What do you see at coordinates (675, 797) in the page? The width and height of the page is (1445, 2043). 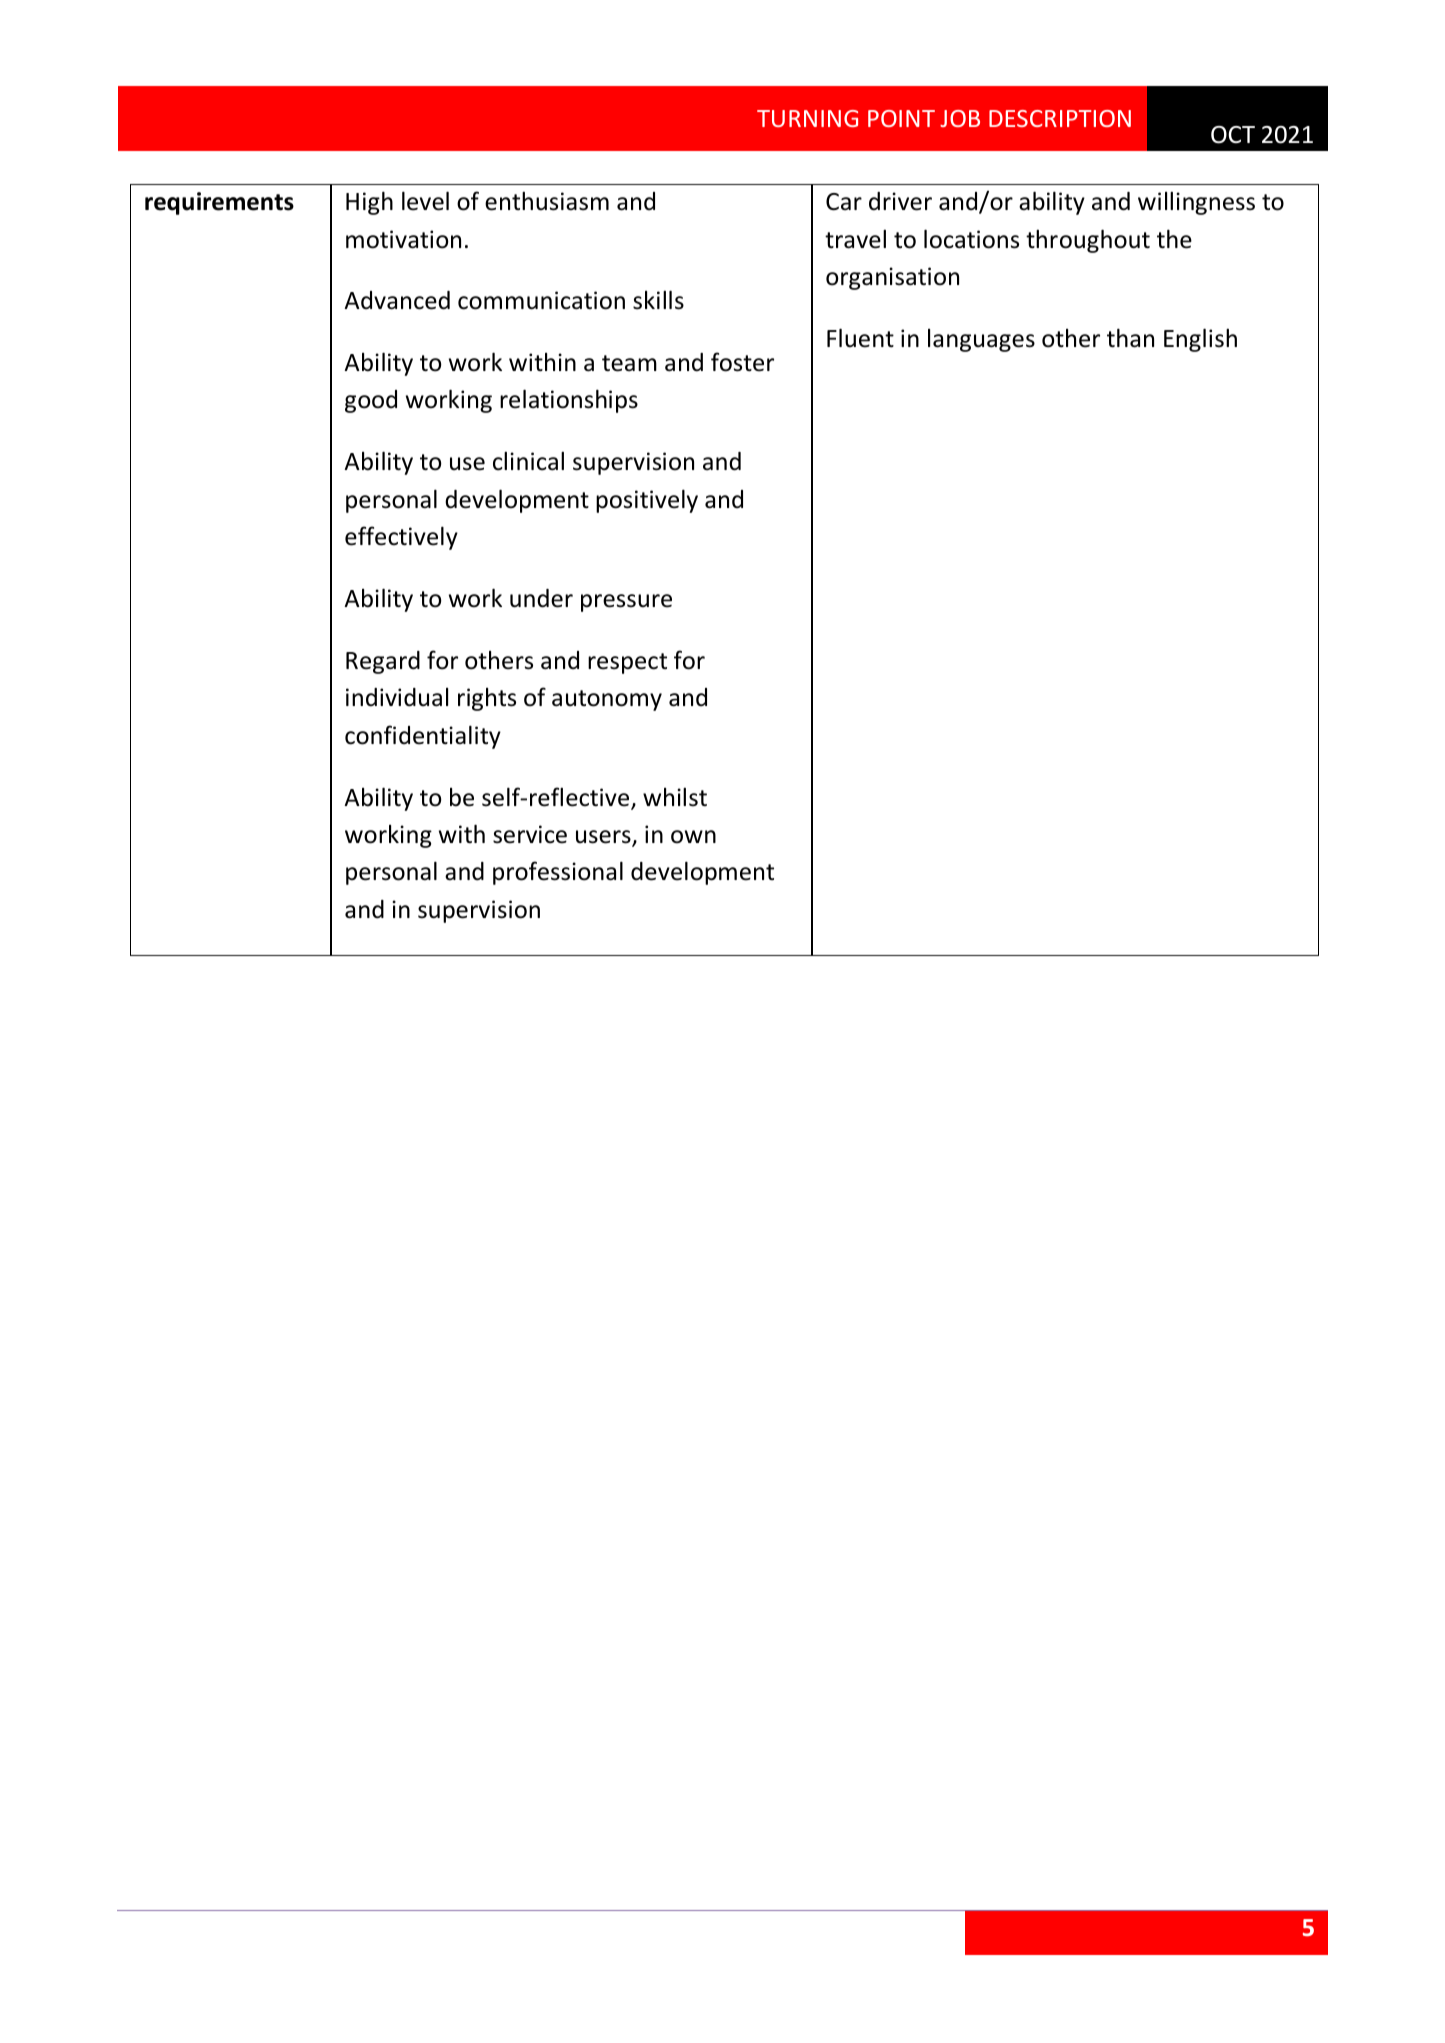 I see `whilst` at bounding box center [675, 797].
